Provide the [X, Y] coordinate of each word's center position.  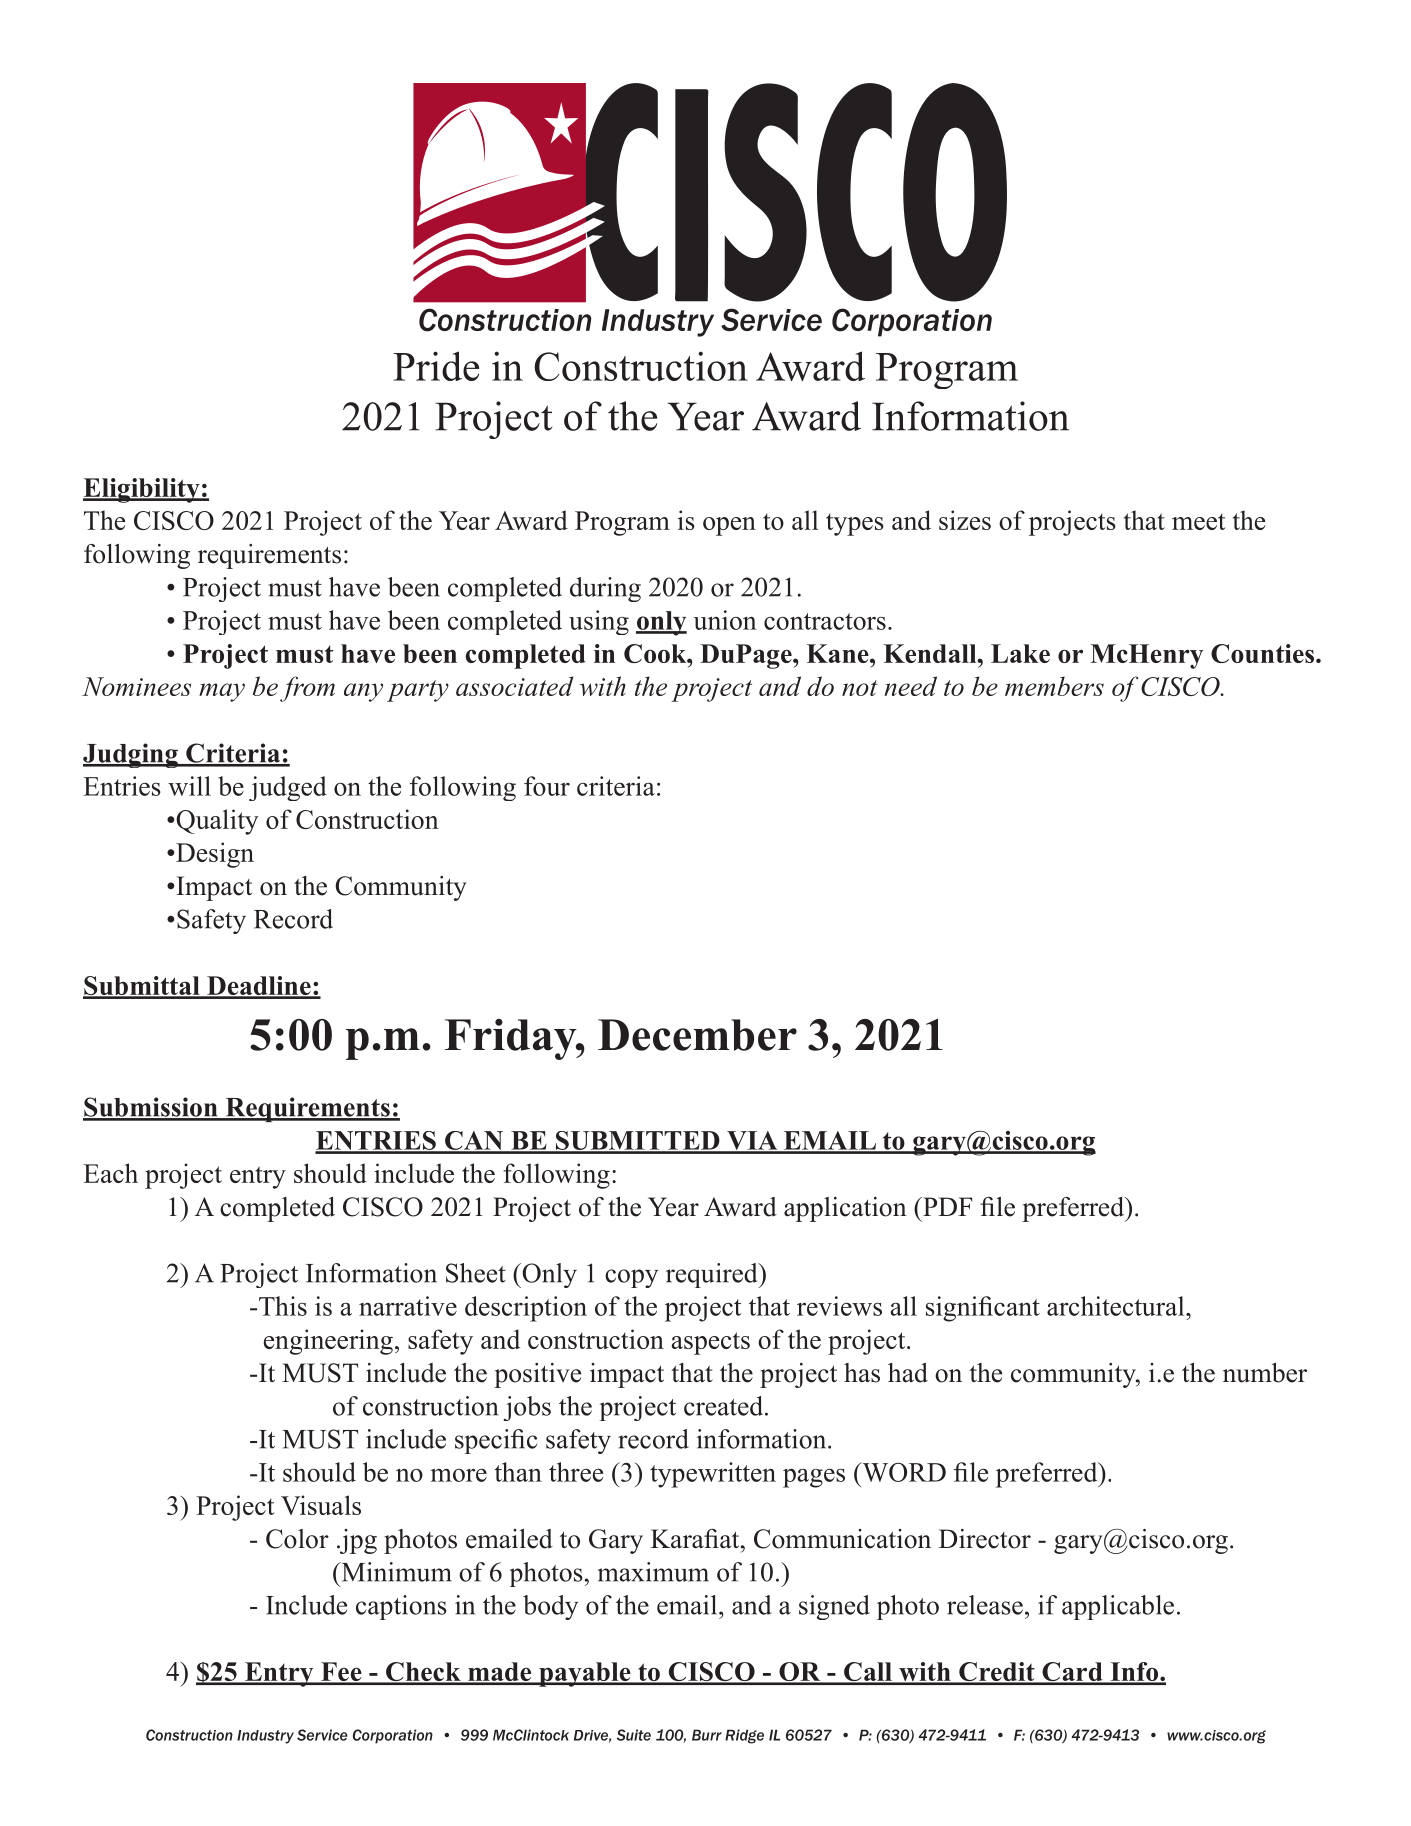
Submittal [142, 987]
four [547, 786]
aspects [710, 1343]
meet [1198, 521]
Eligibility [142, 490]
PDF [946, 1206]
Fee [341, 1673]
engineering [328, 1342]
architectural [1117, 1306]
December [697, 1035]
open [729, 526]
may [222, 692]
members [1054, 686]
